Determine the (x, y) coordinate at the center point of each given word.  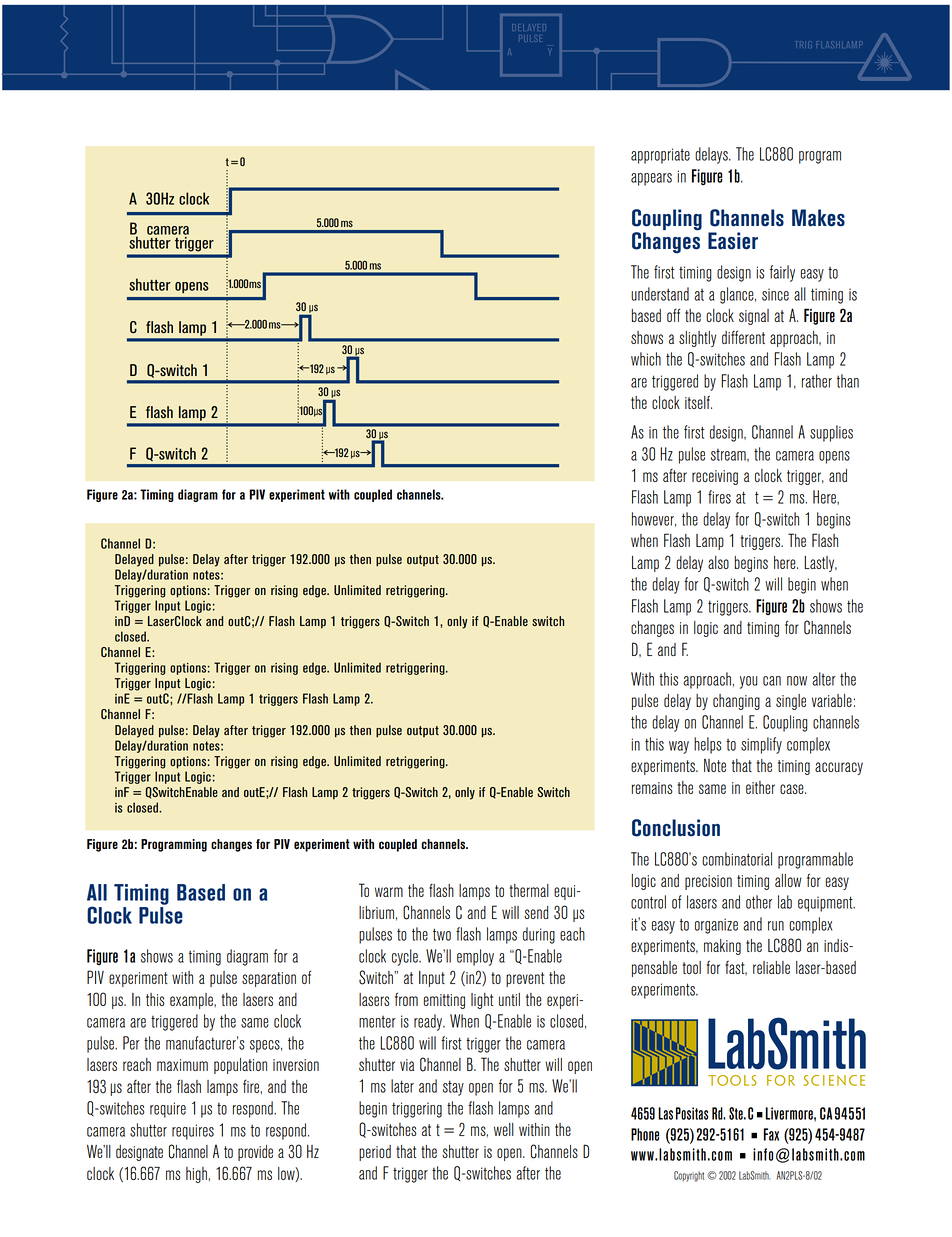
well (504, 1129)
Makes (818, 218)
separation (269, 979)
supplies (831, 433)
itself (698, 402)
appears (651, 179)
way (679, 747)
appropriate (660, 156)
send (536, 912)
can (772, 681)
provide (255, 1153)
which (646, 359)
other (759, 902)
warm (389, 892)
